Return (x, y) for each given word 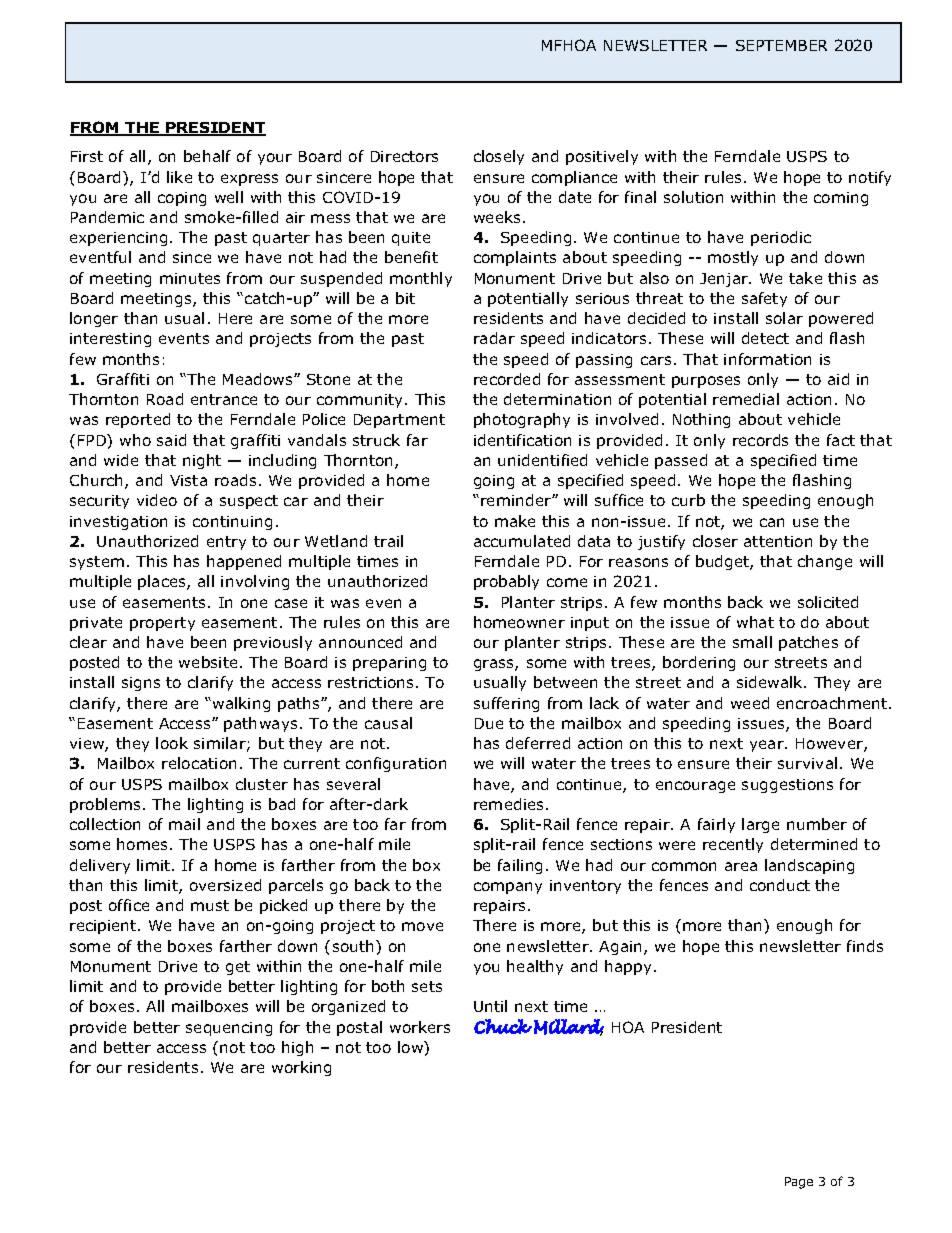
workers (420, 1027)
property (162, 624)
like (179, 177)
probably (506, 582)
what (755, 622)
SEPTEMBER (781, 45)
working (301, 1068)
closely (499, 157)
